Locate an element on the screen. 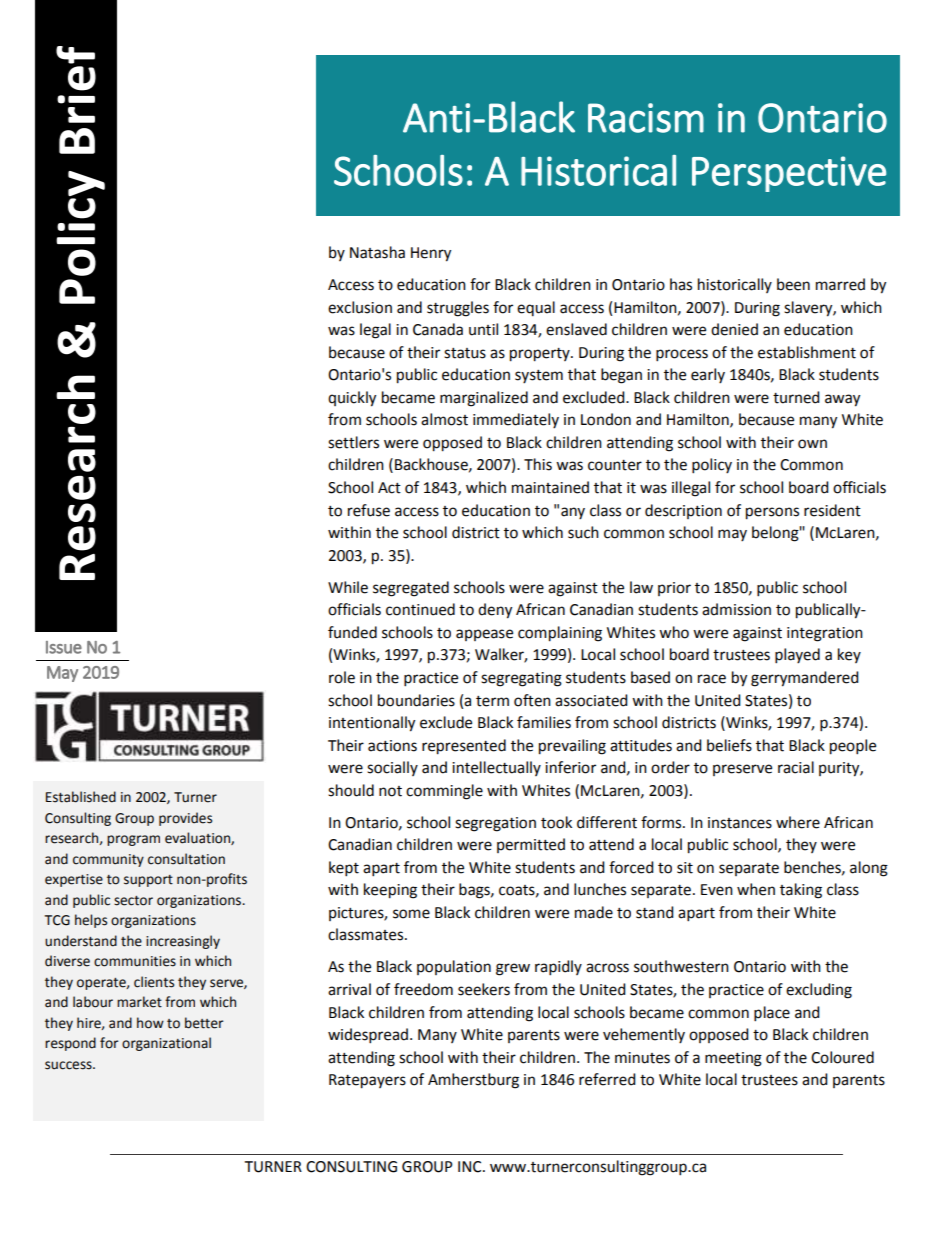 The width and height of the screenshot is (952, 1233). Perspective is located at coordinates (789, 174).
